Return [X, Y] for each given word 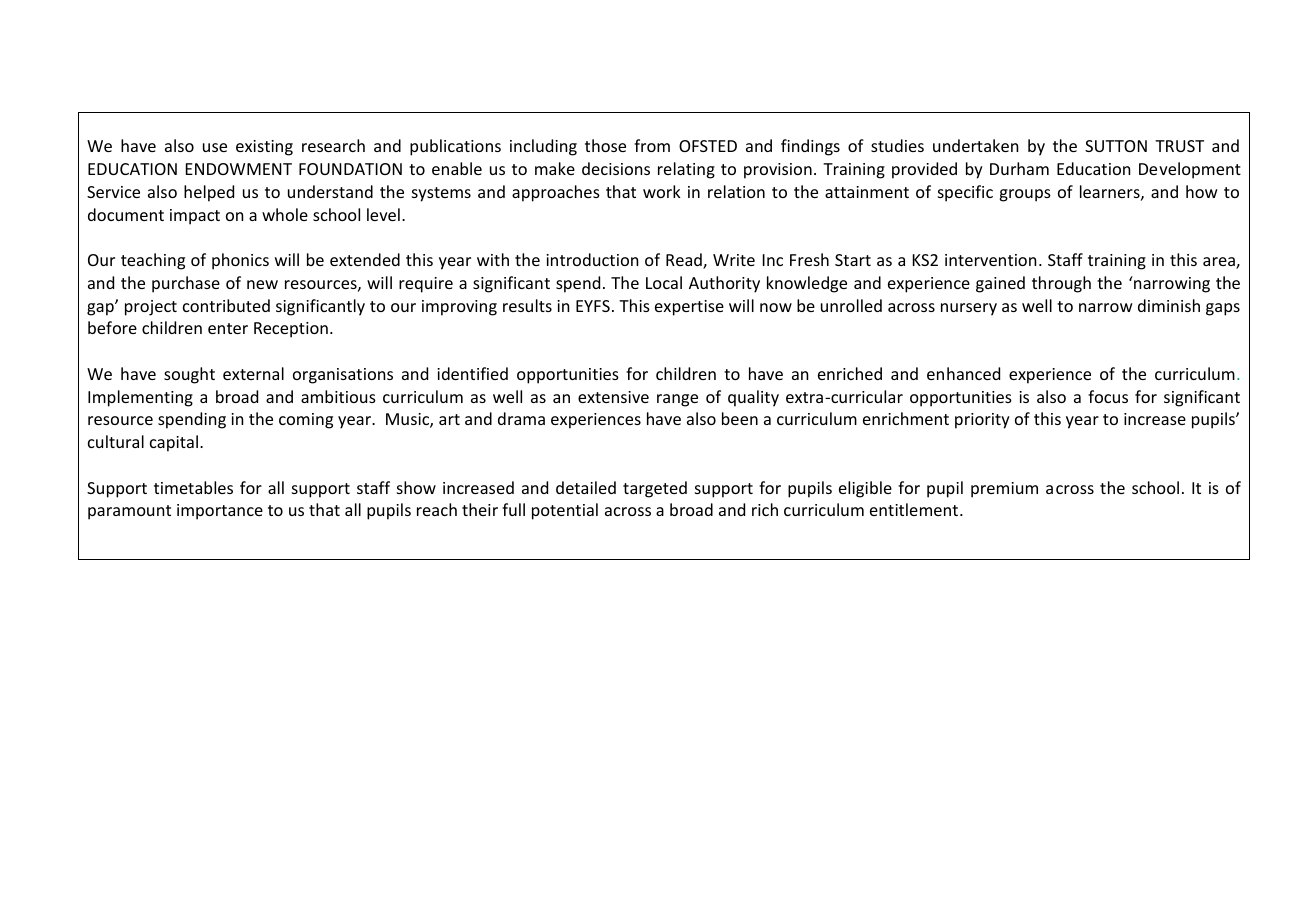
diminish [1169, 305]
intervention [991, 260]
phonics [240, 261]
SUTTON [1116, 146]
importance [220, 512]
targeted [655, 489]
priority [982, 421]
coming [306, 421]
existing [264, 148]
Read [685, 261]
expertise [689, 308]
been [740, 418]
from [652, 145]
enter [228, 328]
